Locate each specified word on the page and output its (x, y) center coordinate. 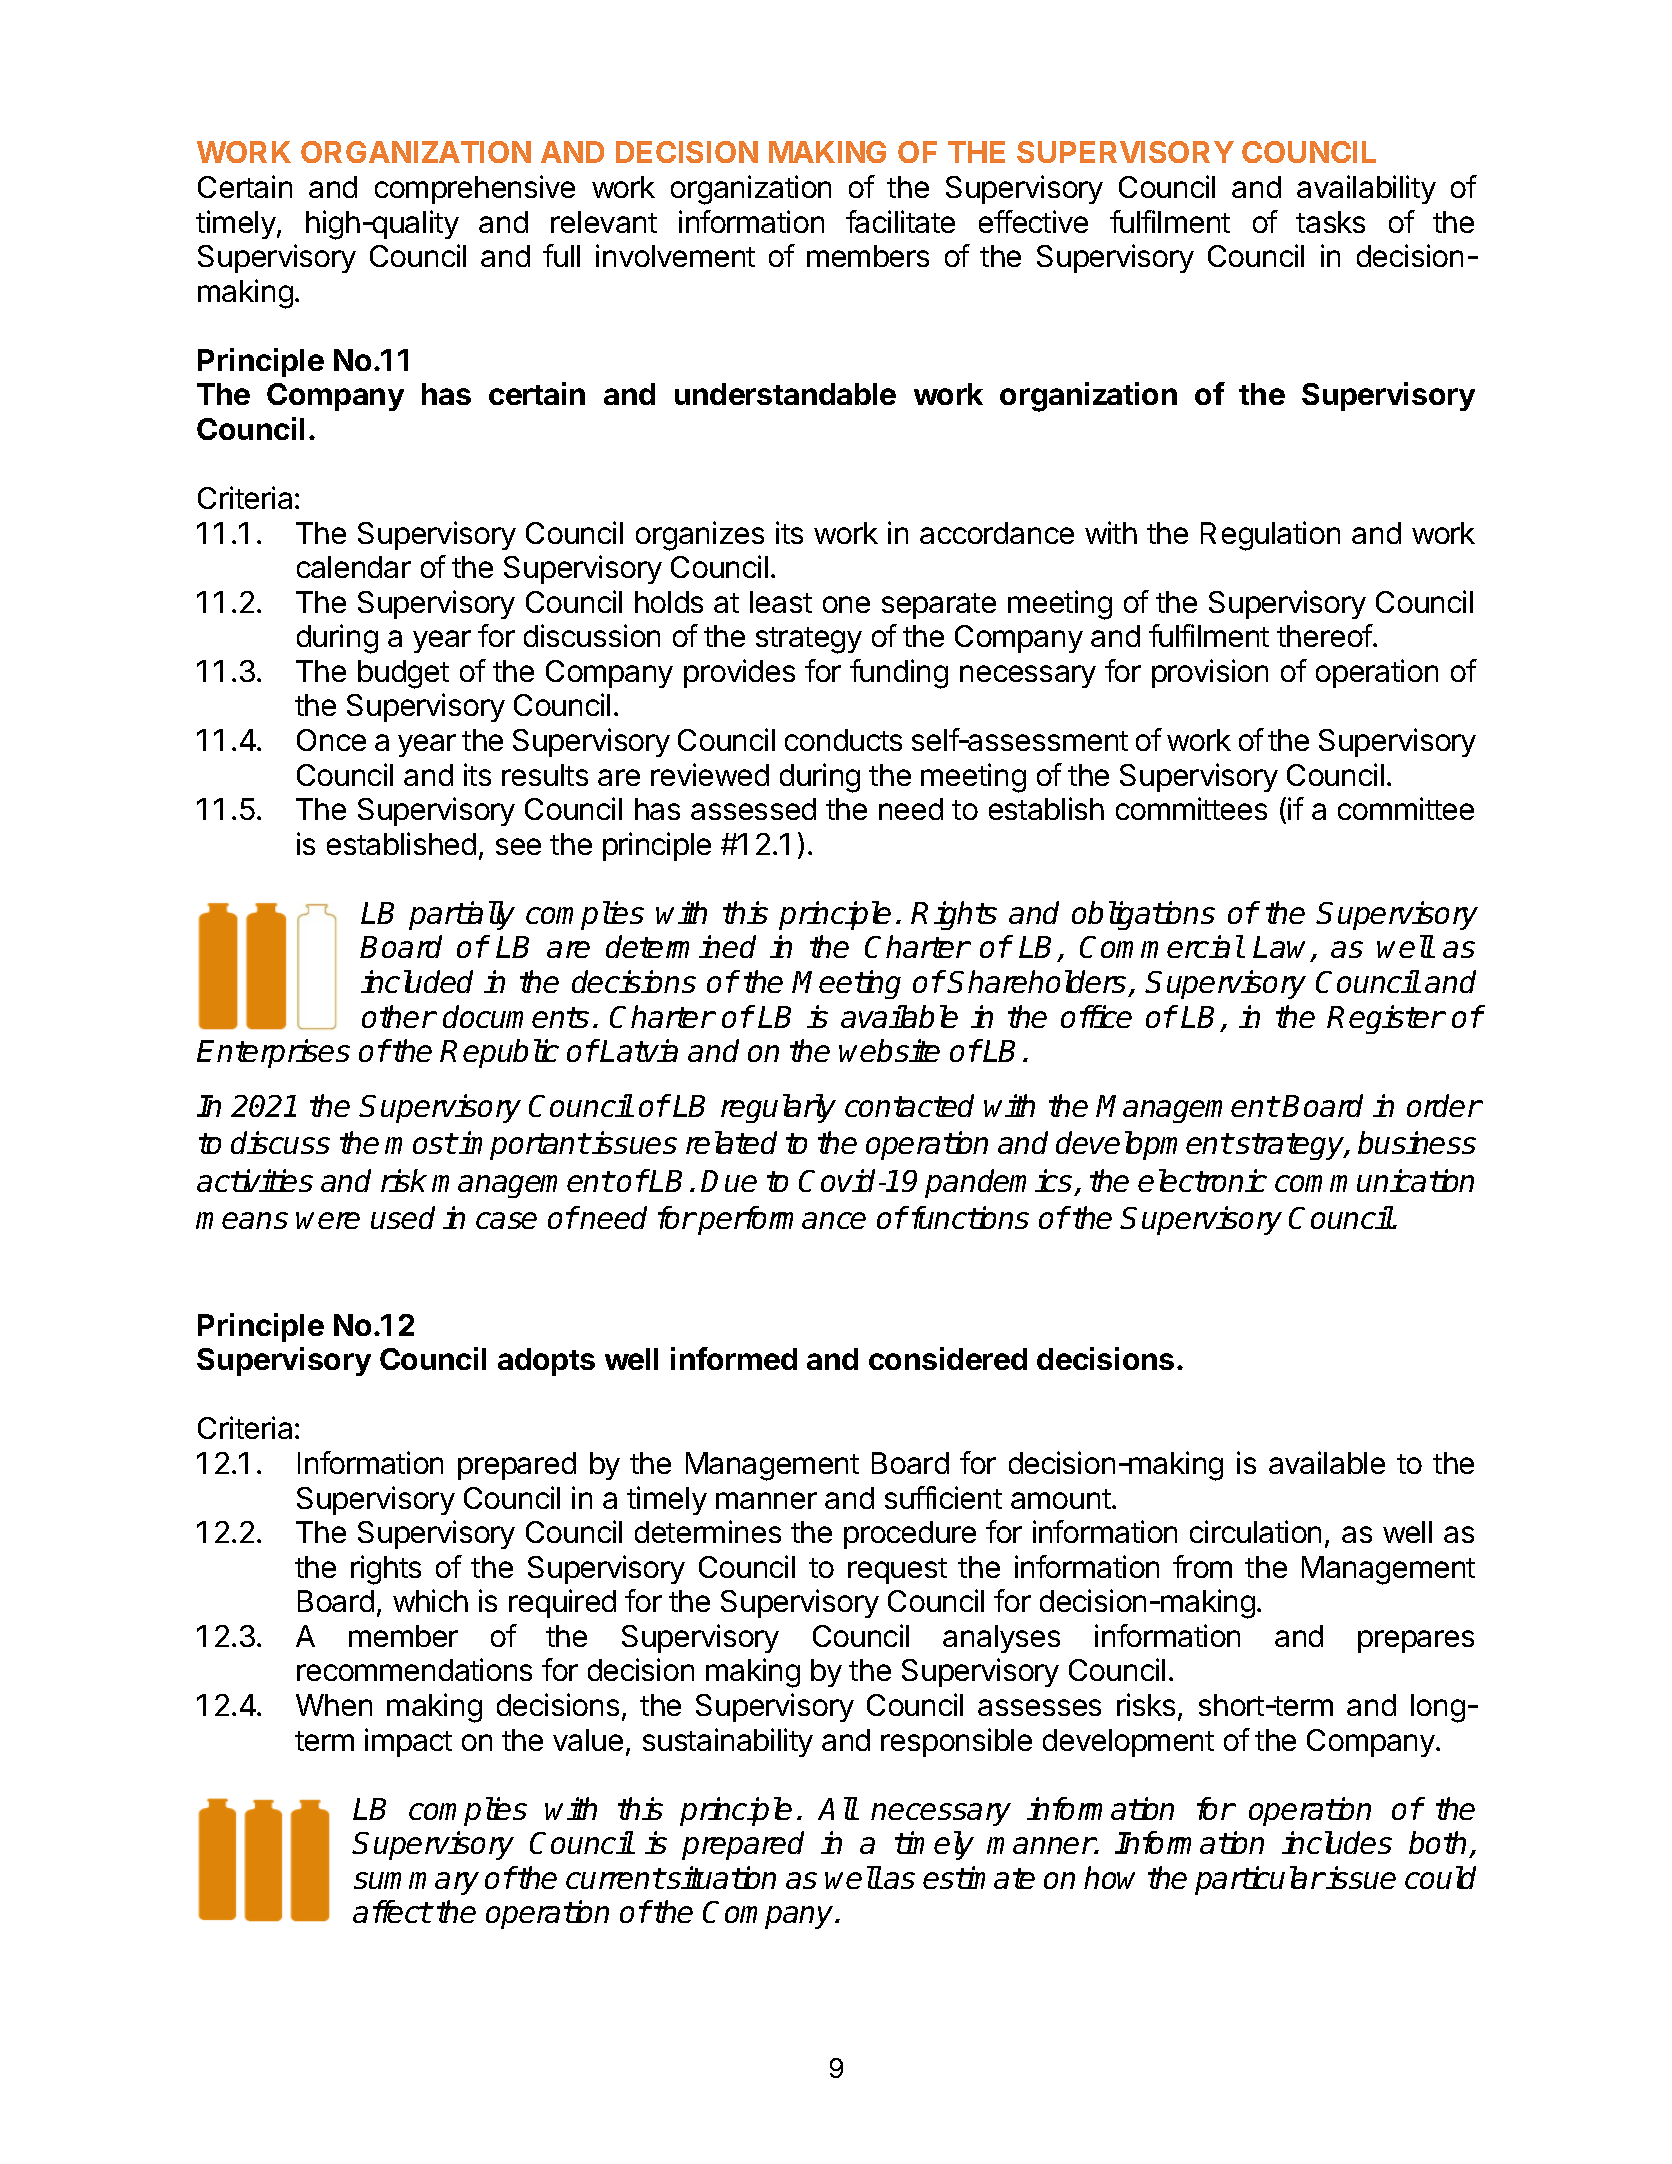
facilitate (900, 221)
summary (416, 1883)
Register (1386, 1019)
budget (403, 674)
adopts (546, 1362)
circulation (1255, 1531)
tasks (1330, 222)
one (846, 604)
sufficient (943, 1497)
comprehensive (475, 189)
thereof (1325, 635)
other (398, 1016)
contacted (909, 1105)
